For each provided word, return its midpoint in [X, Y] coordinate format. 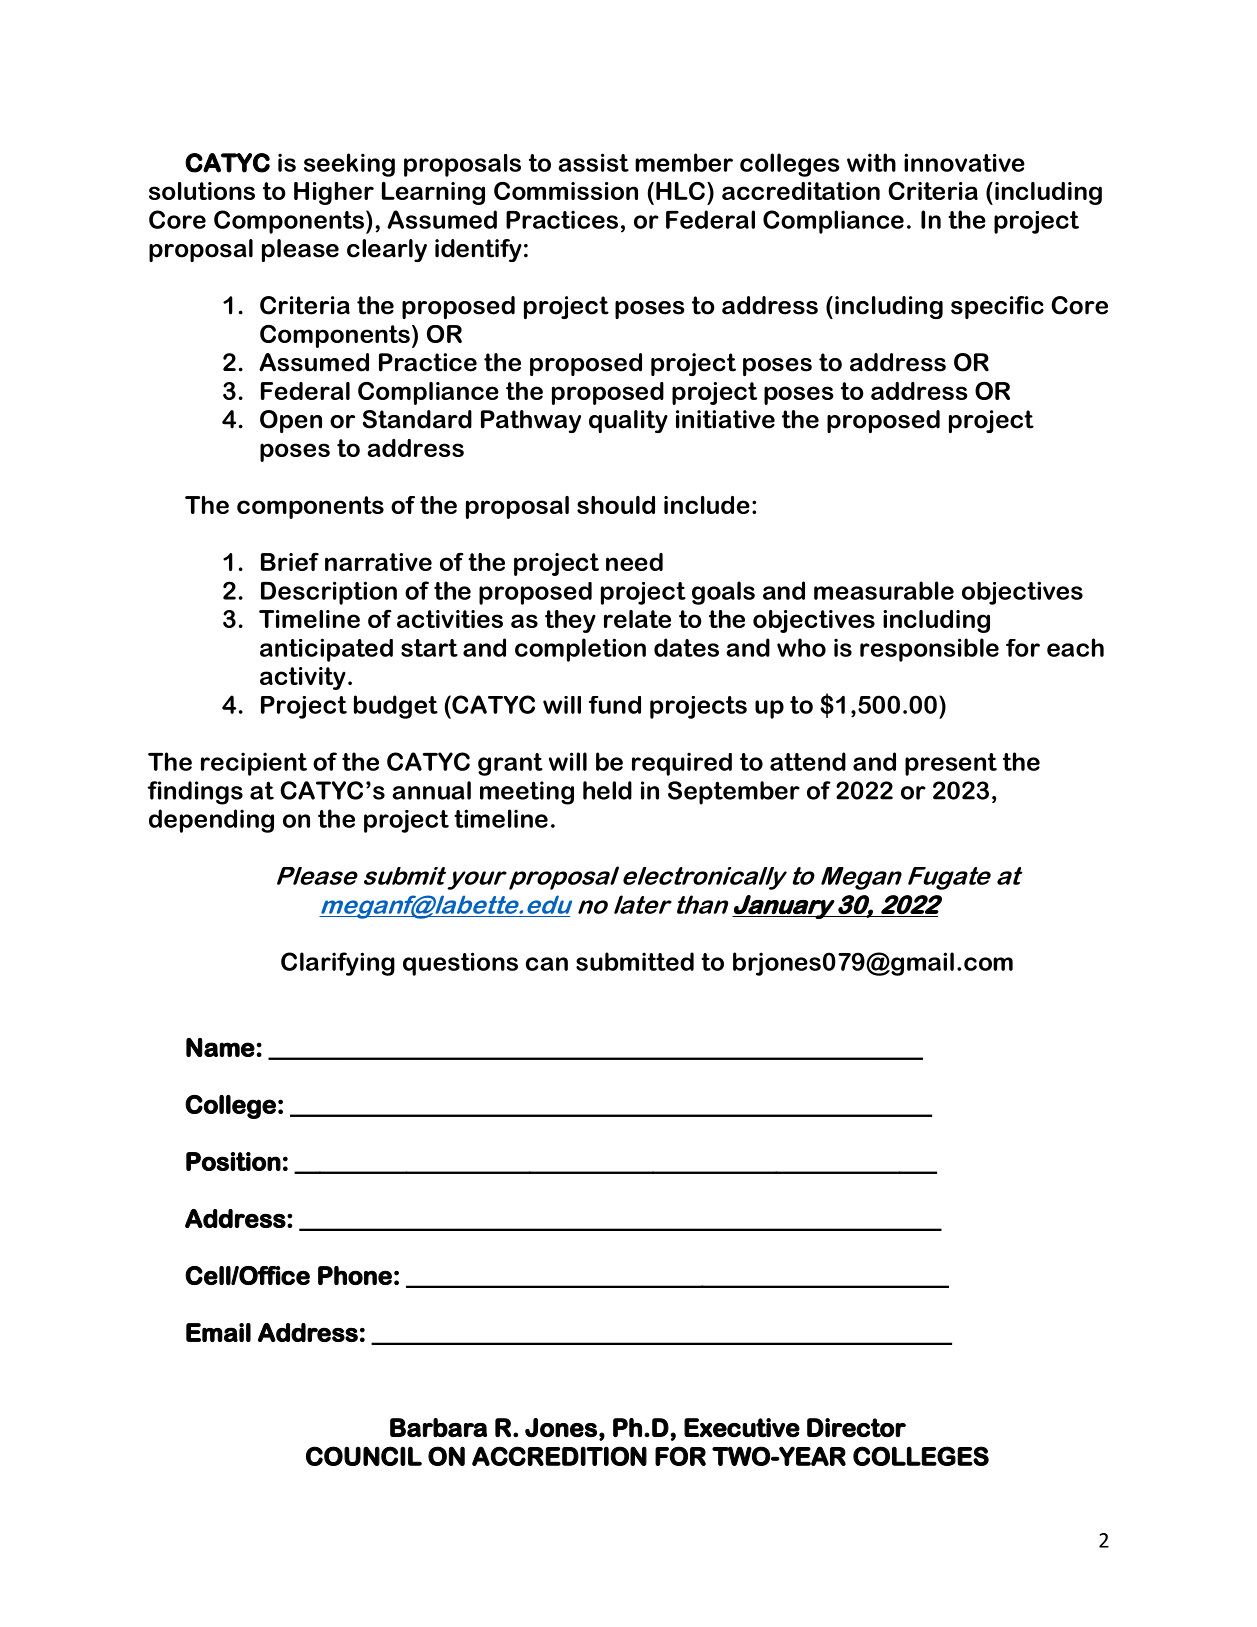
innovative [964, 162]
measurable [884, 590]
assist [593, 162]
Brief [290, 562]
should [616, 505]
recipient [254, 764]
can [547, 964]
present [951, 764]
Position [233, 1161]
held [607, 790]
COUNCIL [364, 1456]
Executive [742, 1428]
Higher [334, 193]
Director [856, 1428]
